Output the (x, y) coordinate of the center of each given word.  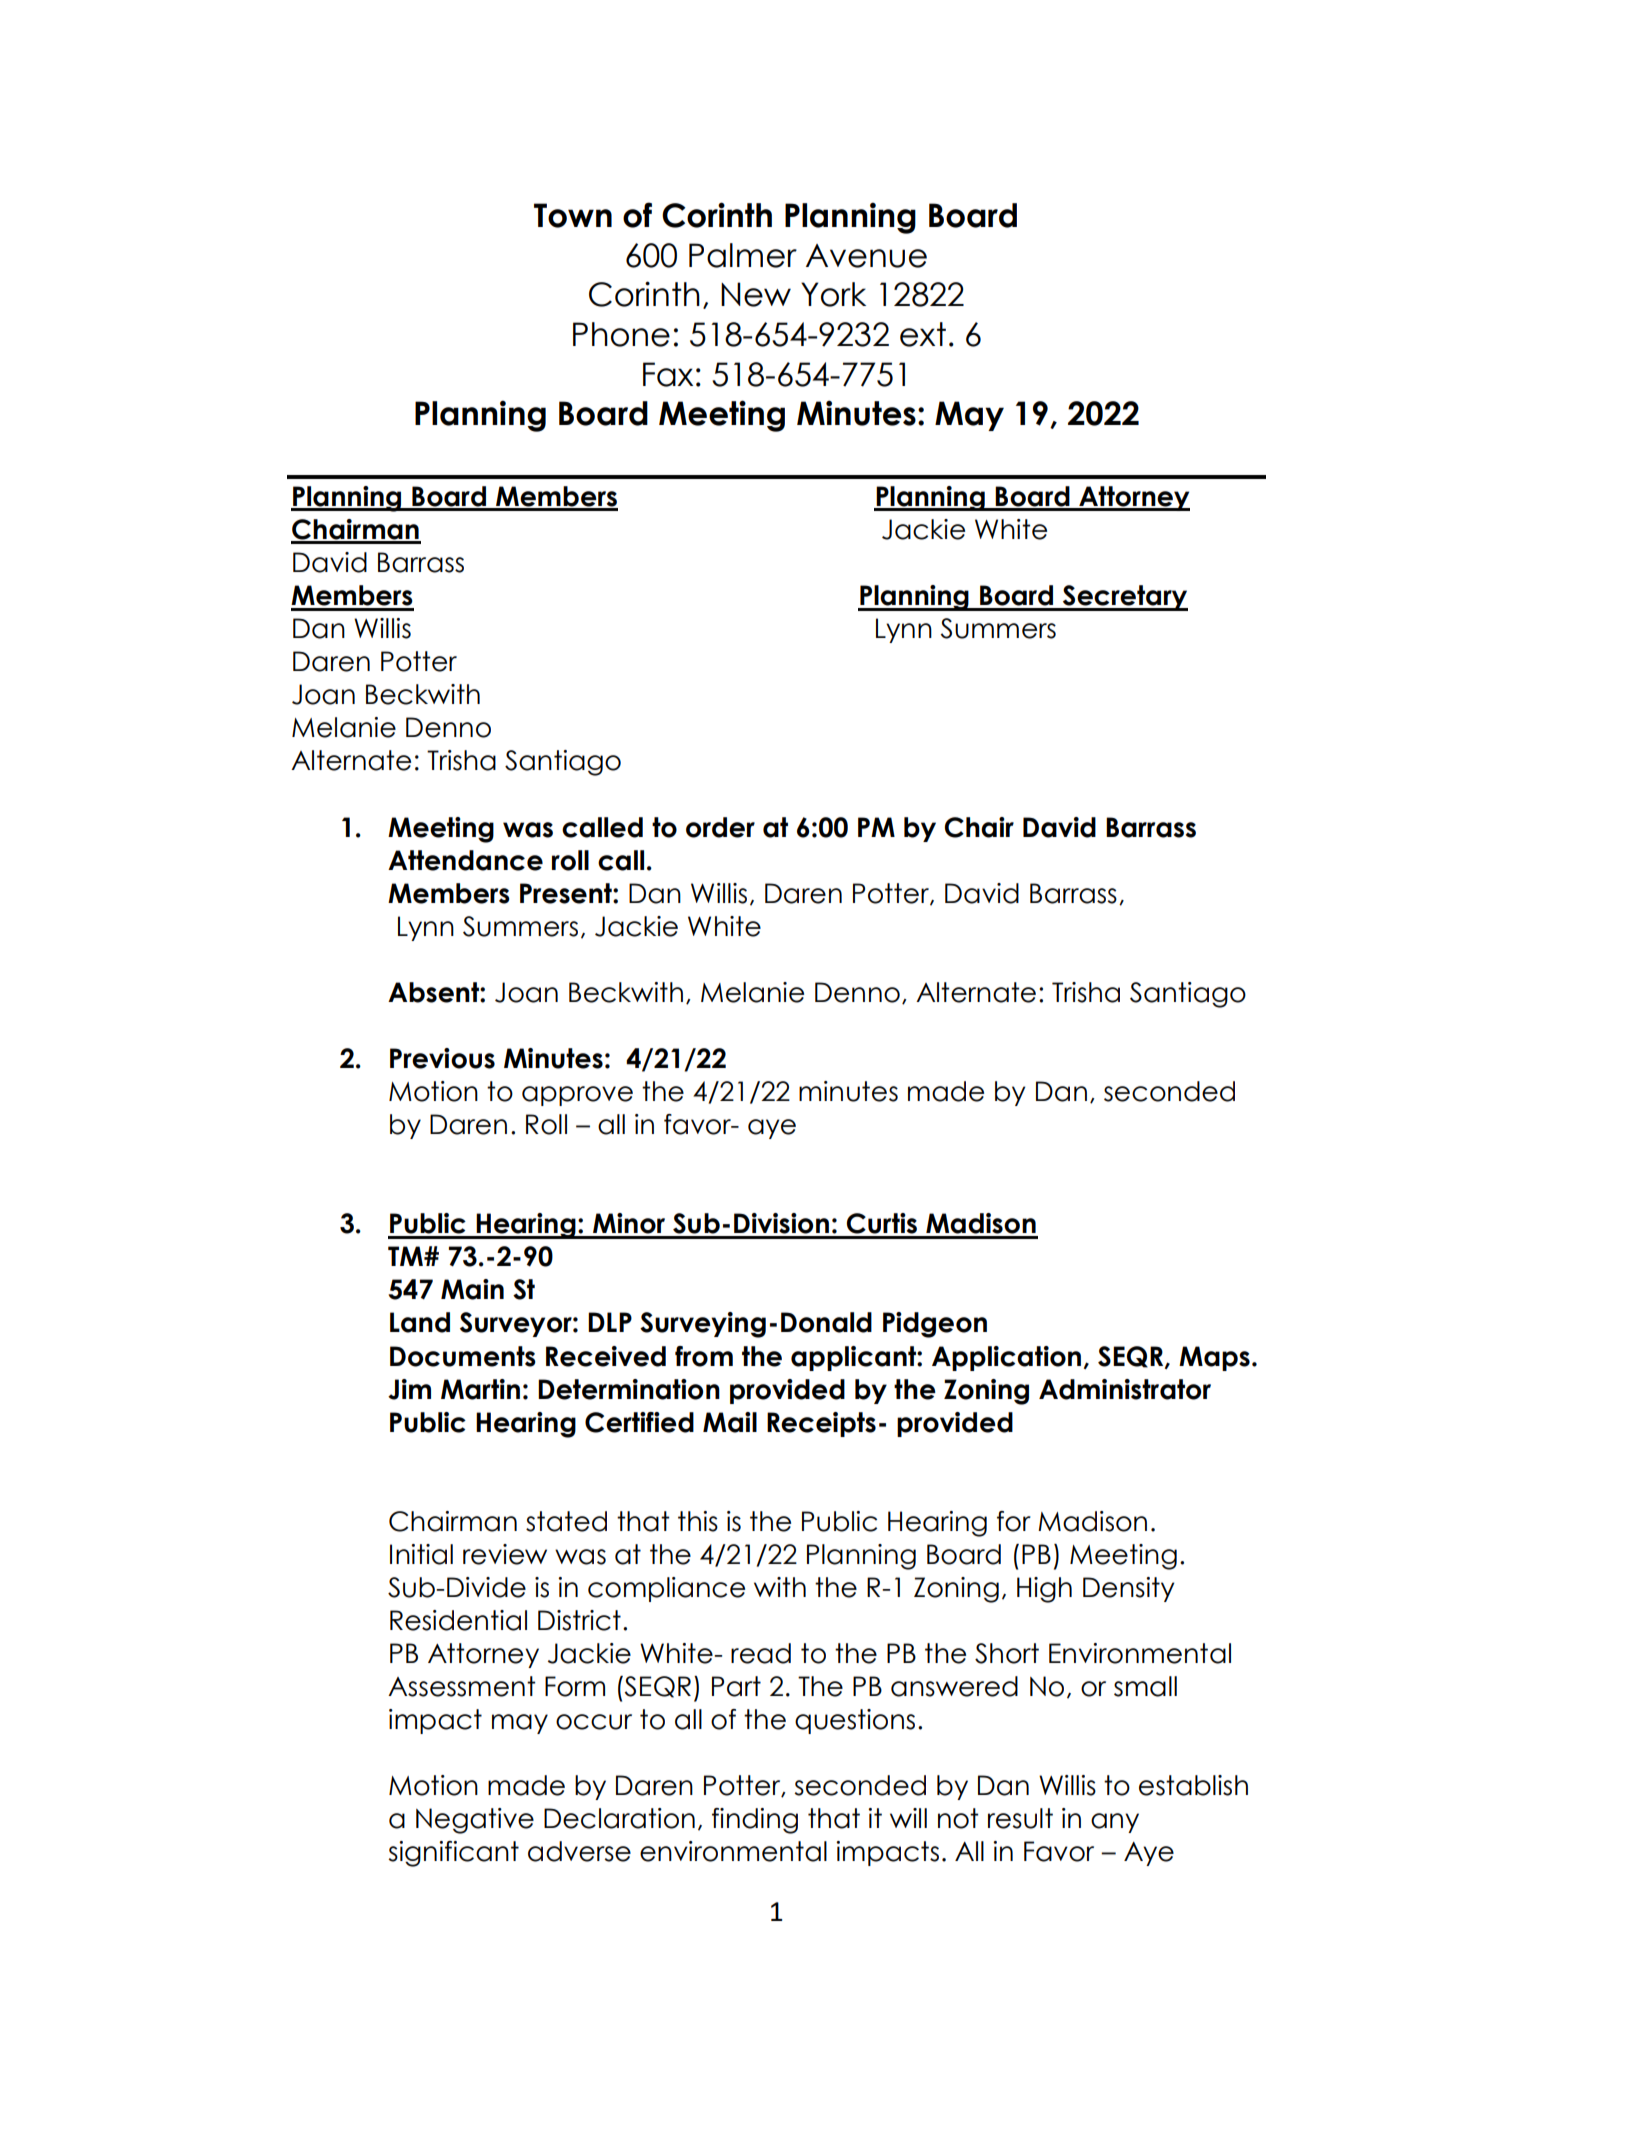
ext (923, 334)
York (833, 294)
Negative (475, 1821)
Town (573, 215)
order (720, 827)
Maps (1214, 1358)
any (1115, 1823)
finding (755, 1821)
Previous (442, 1058)
